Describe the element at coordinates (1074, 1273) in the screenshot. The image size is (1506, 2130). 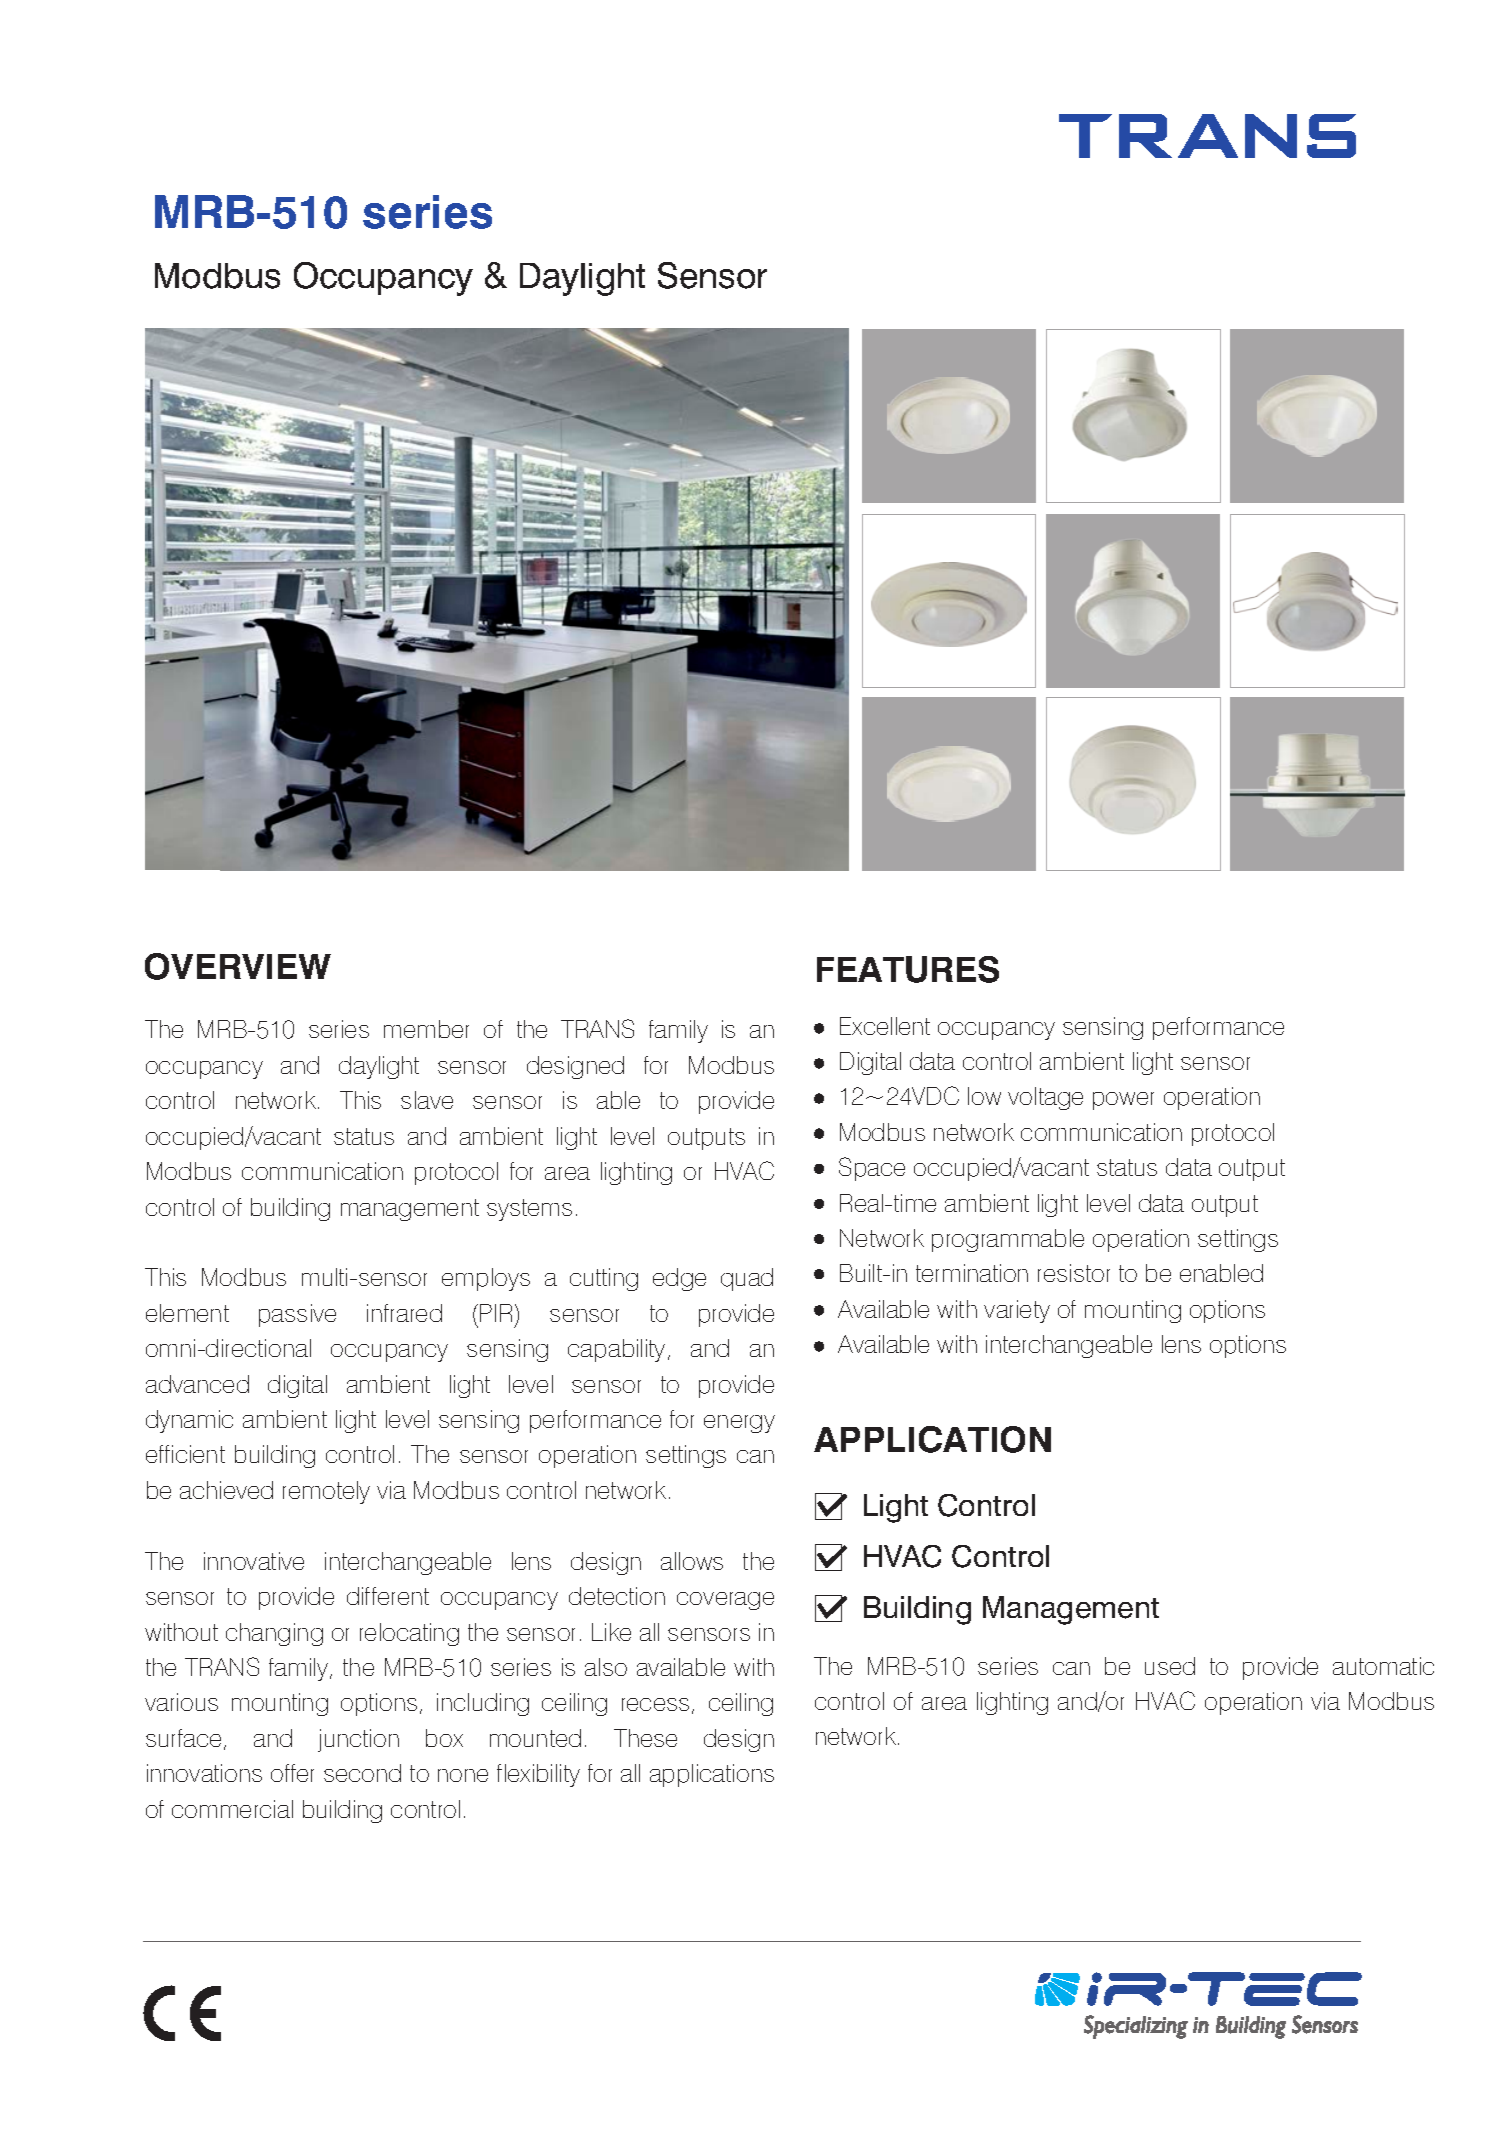
I see `resistor` at that location.
